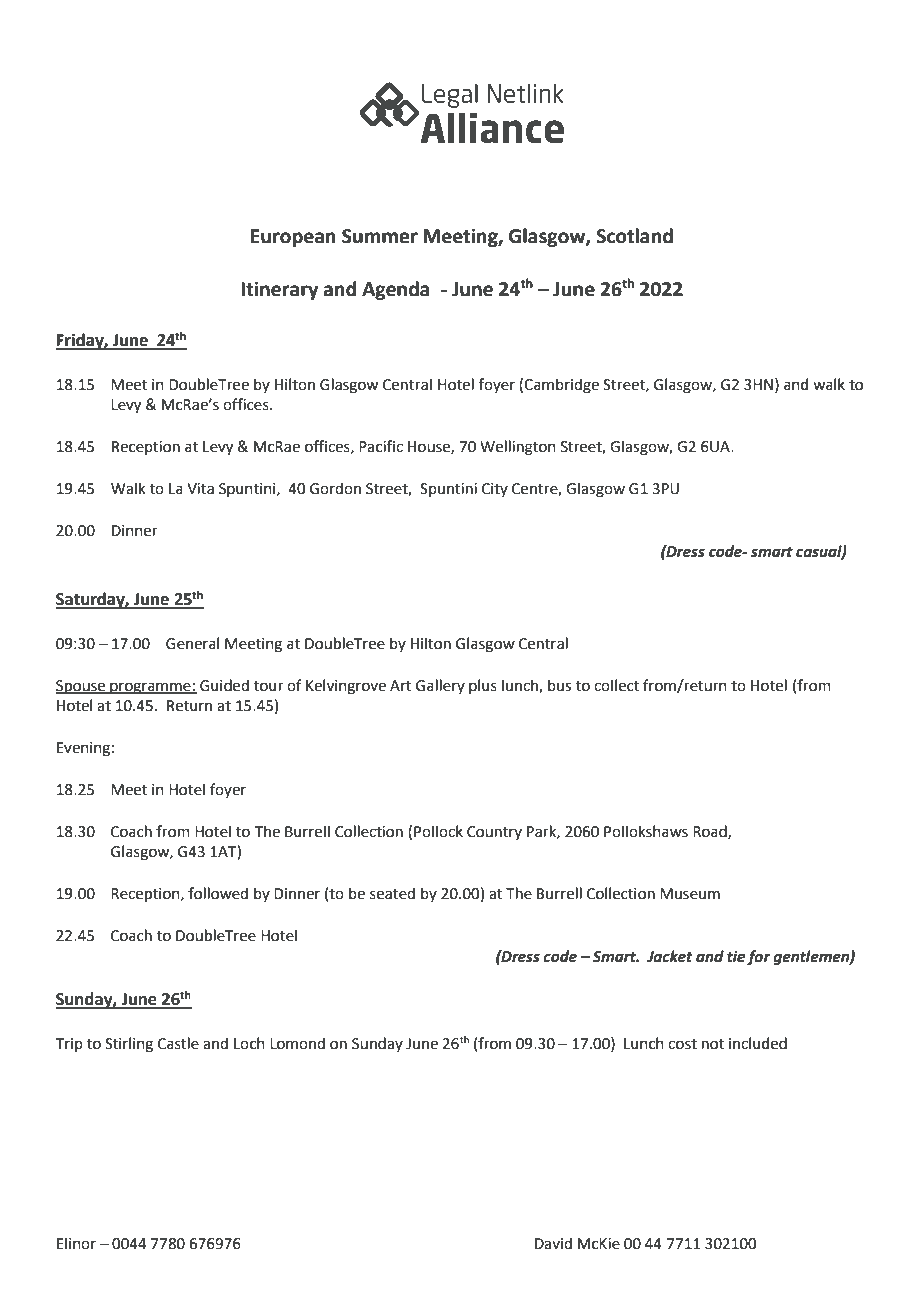  Describe the element at coordinates (559, 685) in the page. I see `bus` at that location.
